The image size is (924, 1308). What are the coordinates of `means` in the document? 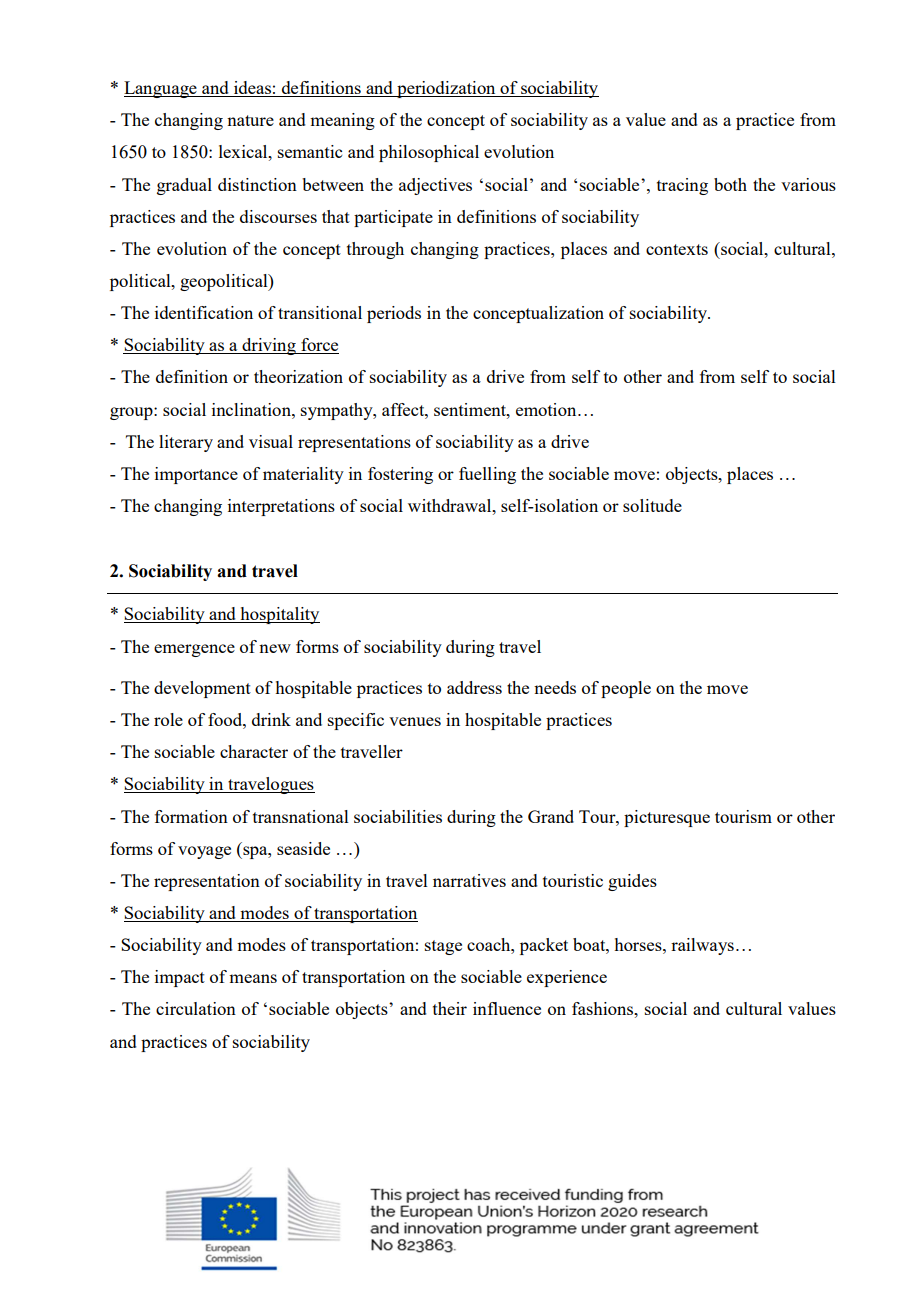 It's located at (253, 978).
